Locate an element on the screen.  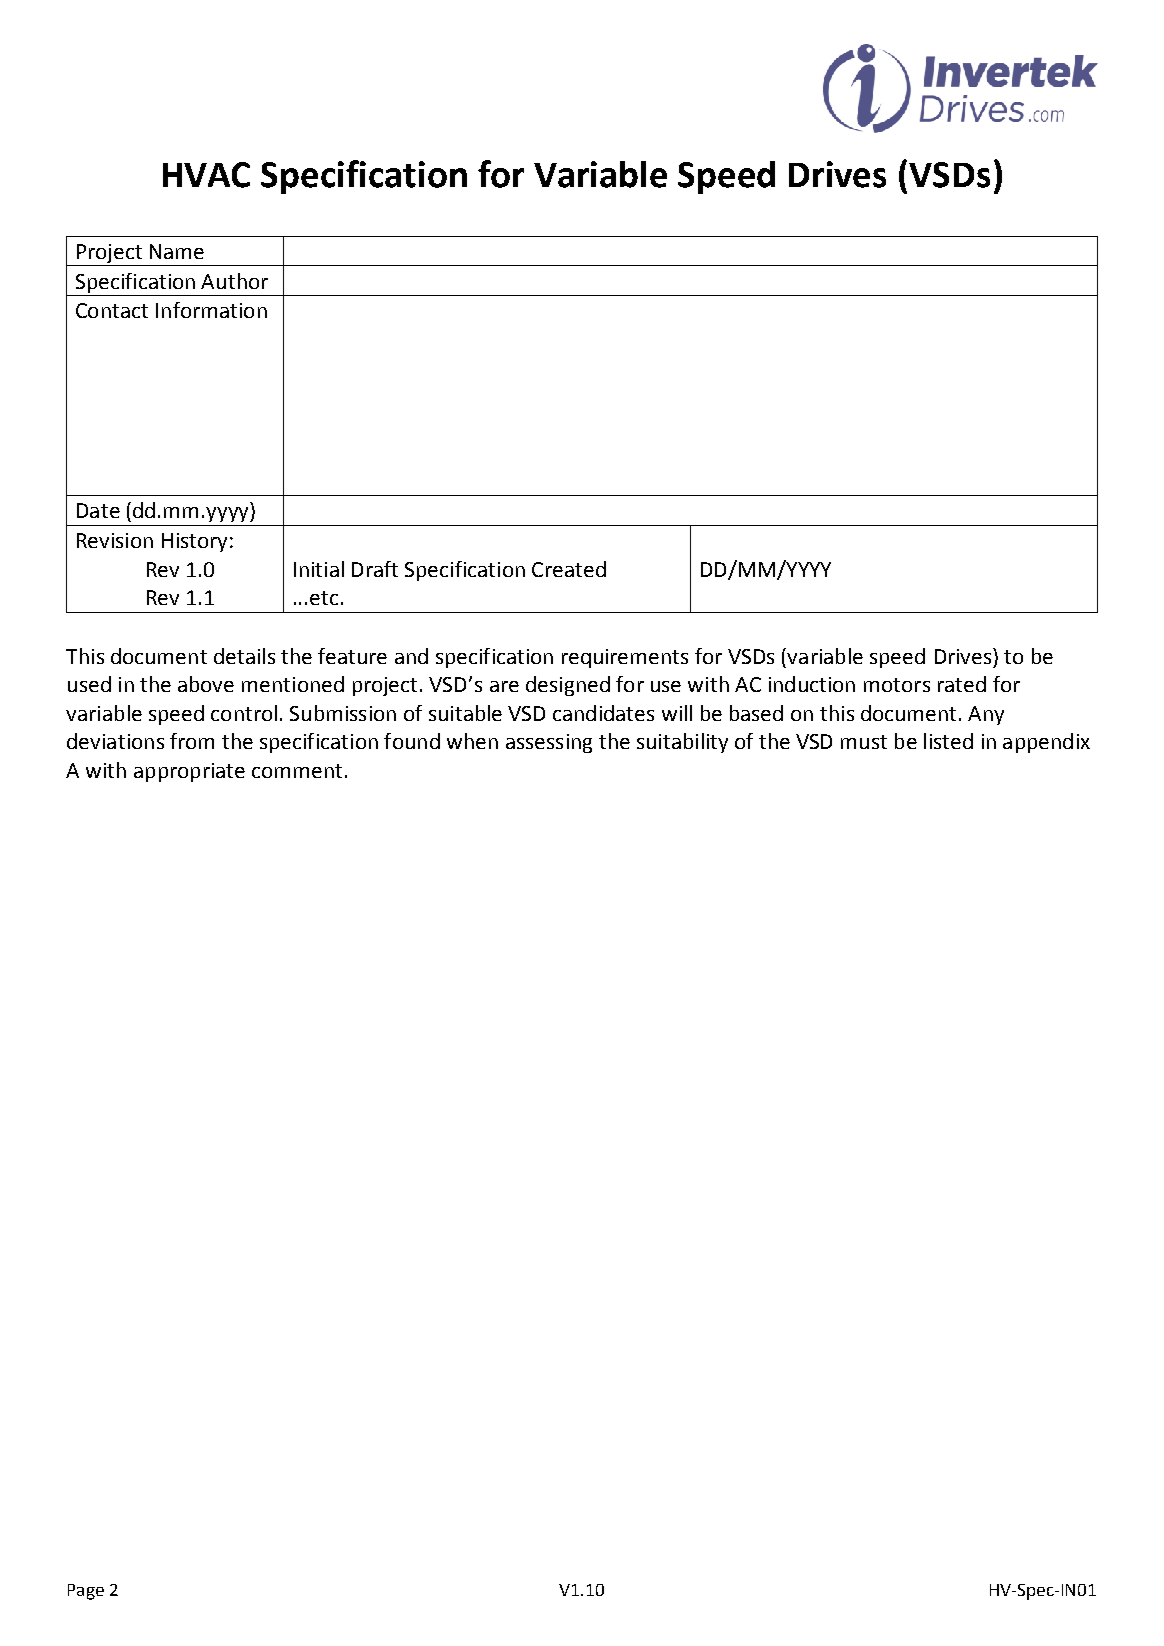
must is located at coordinates (864, 742).
